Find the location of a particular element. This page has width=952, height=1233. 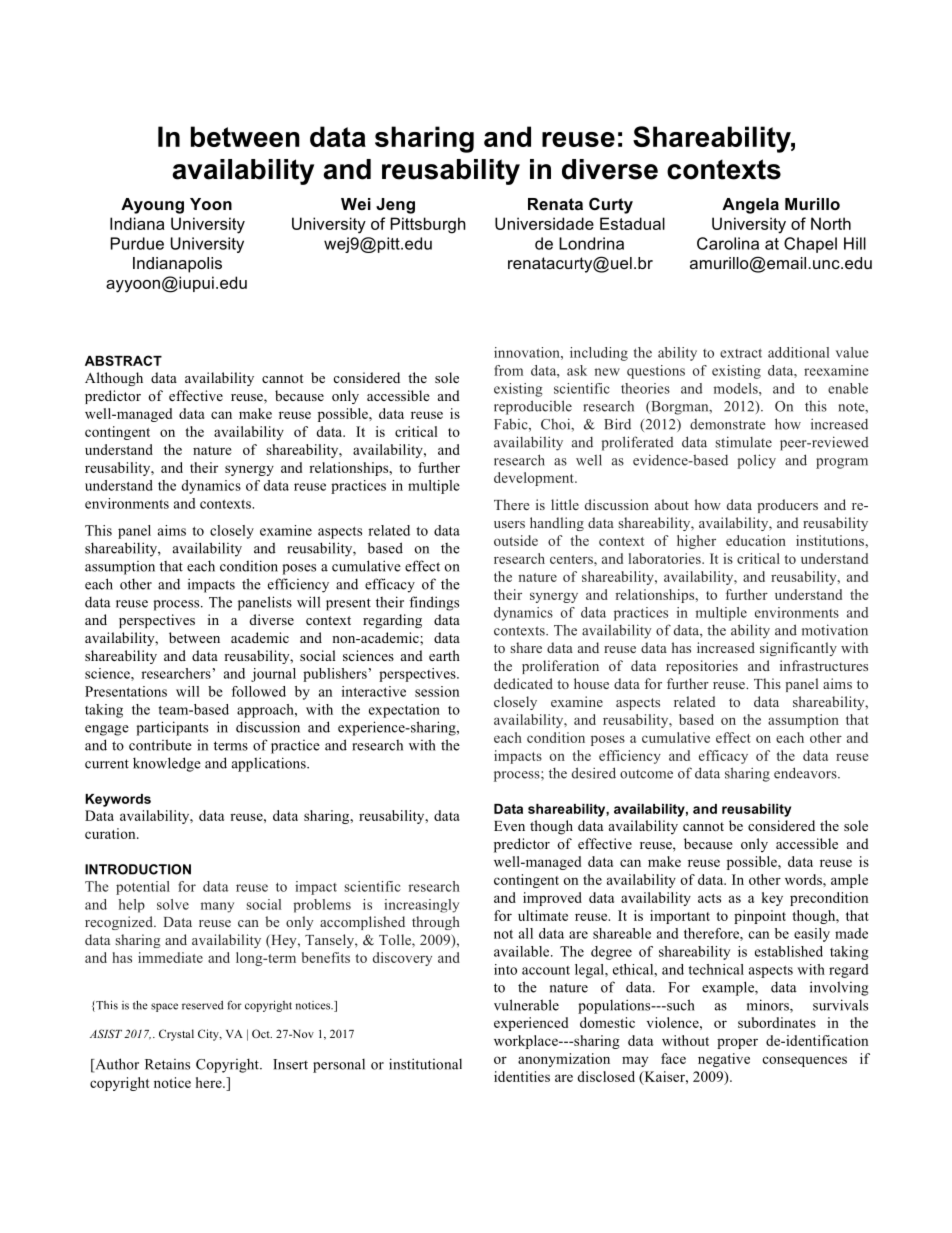

solve is located at coordinates (173, 904).
